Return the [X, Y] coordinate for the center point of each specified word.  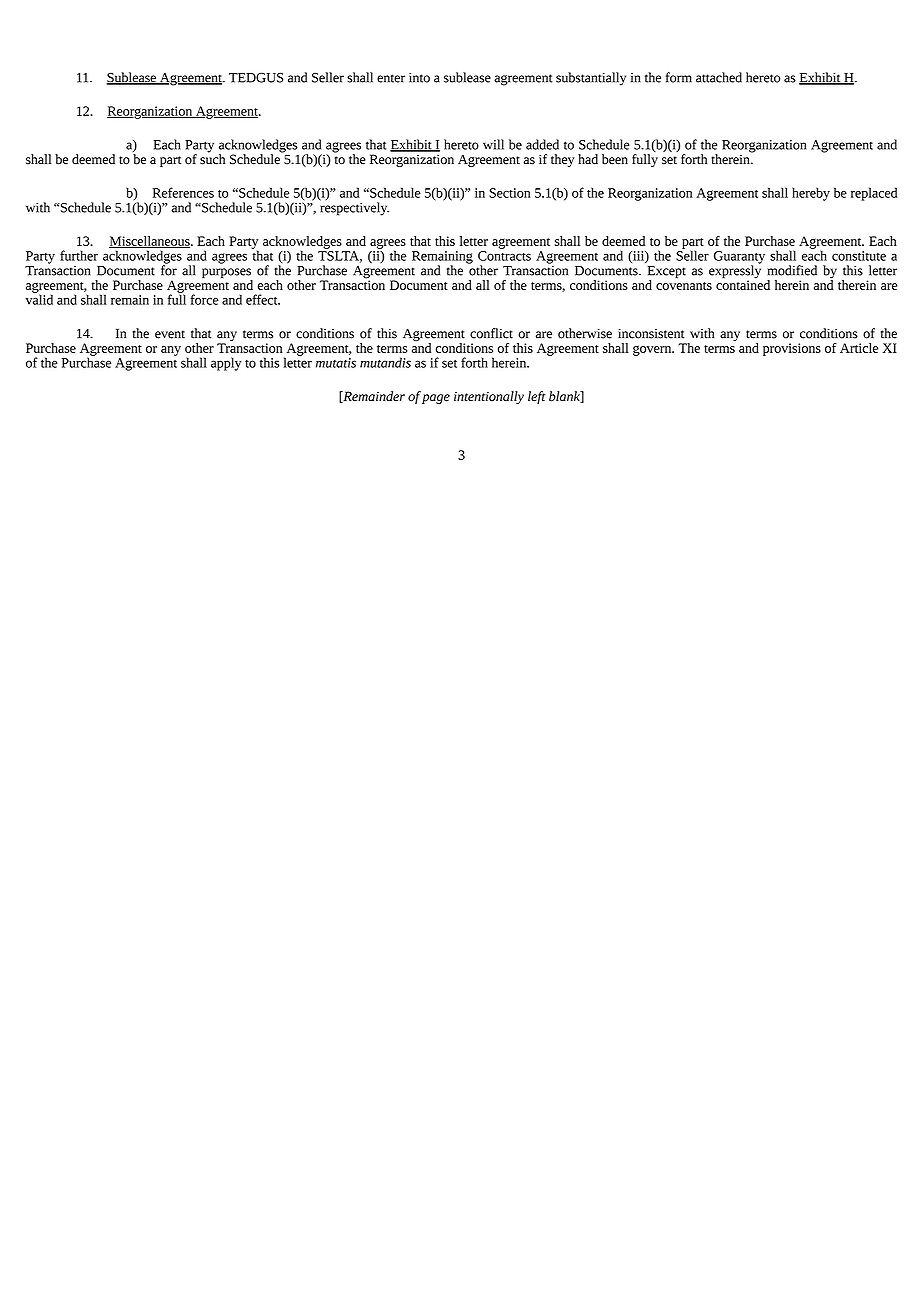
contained [743, 284]
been [615, 159]
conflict [491, 333]
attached [719, 77]
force [204, 299]
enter [391, 78]
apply [226, 364]
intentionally [489, 397]
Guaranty [739, 258]
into [419, 78]
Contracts [504, 256]
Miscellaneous [150, 242]
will [493, 144]
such [212, 158]
